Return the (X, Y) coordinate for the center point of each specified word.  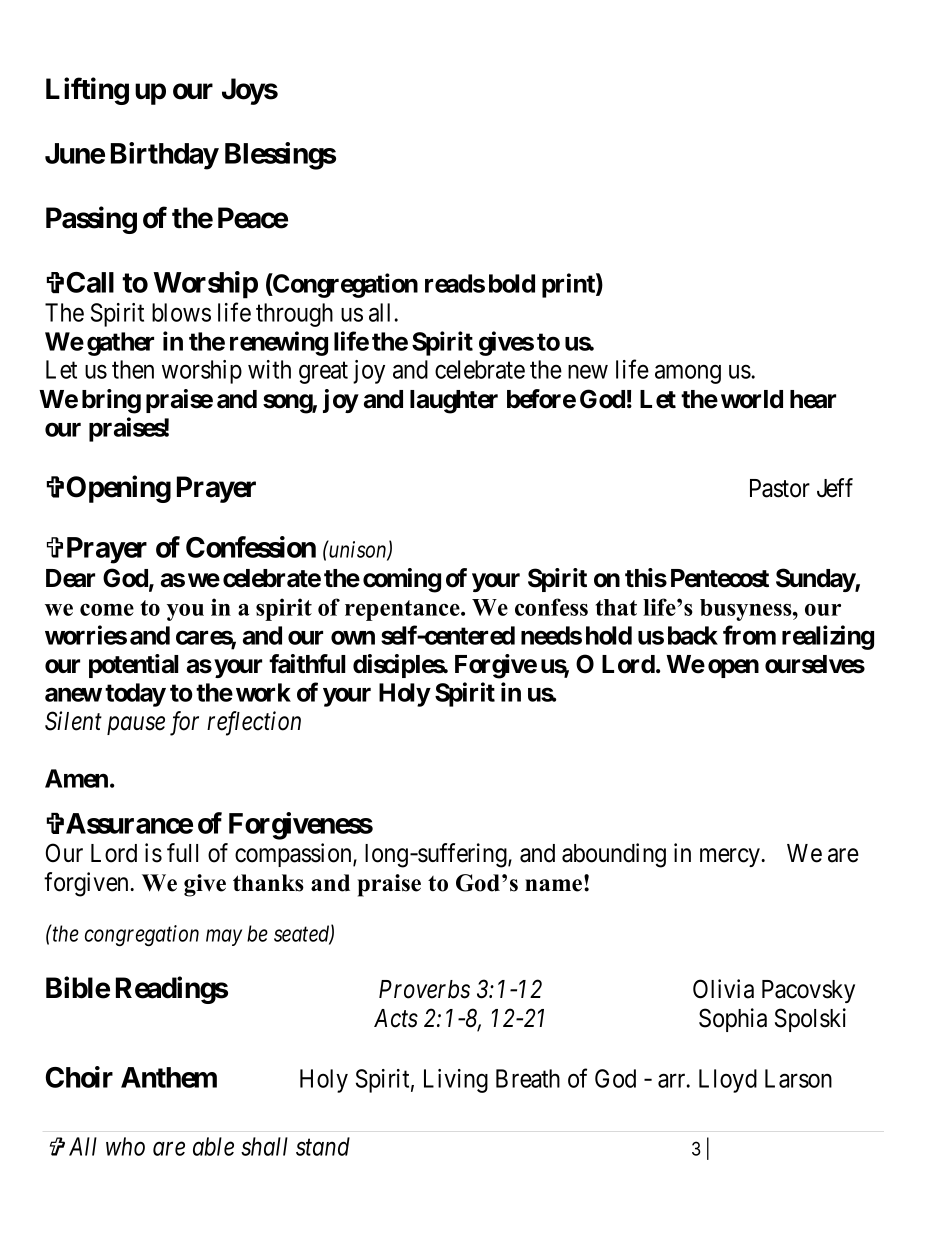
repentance (403, 610)
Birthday (165, 156)
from (749, 635)
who (125, 1146)
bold (512, 283)
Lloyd (728, 1081)
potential (133, 666)
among (688, 374)
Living (456, 1081)
